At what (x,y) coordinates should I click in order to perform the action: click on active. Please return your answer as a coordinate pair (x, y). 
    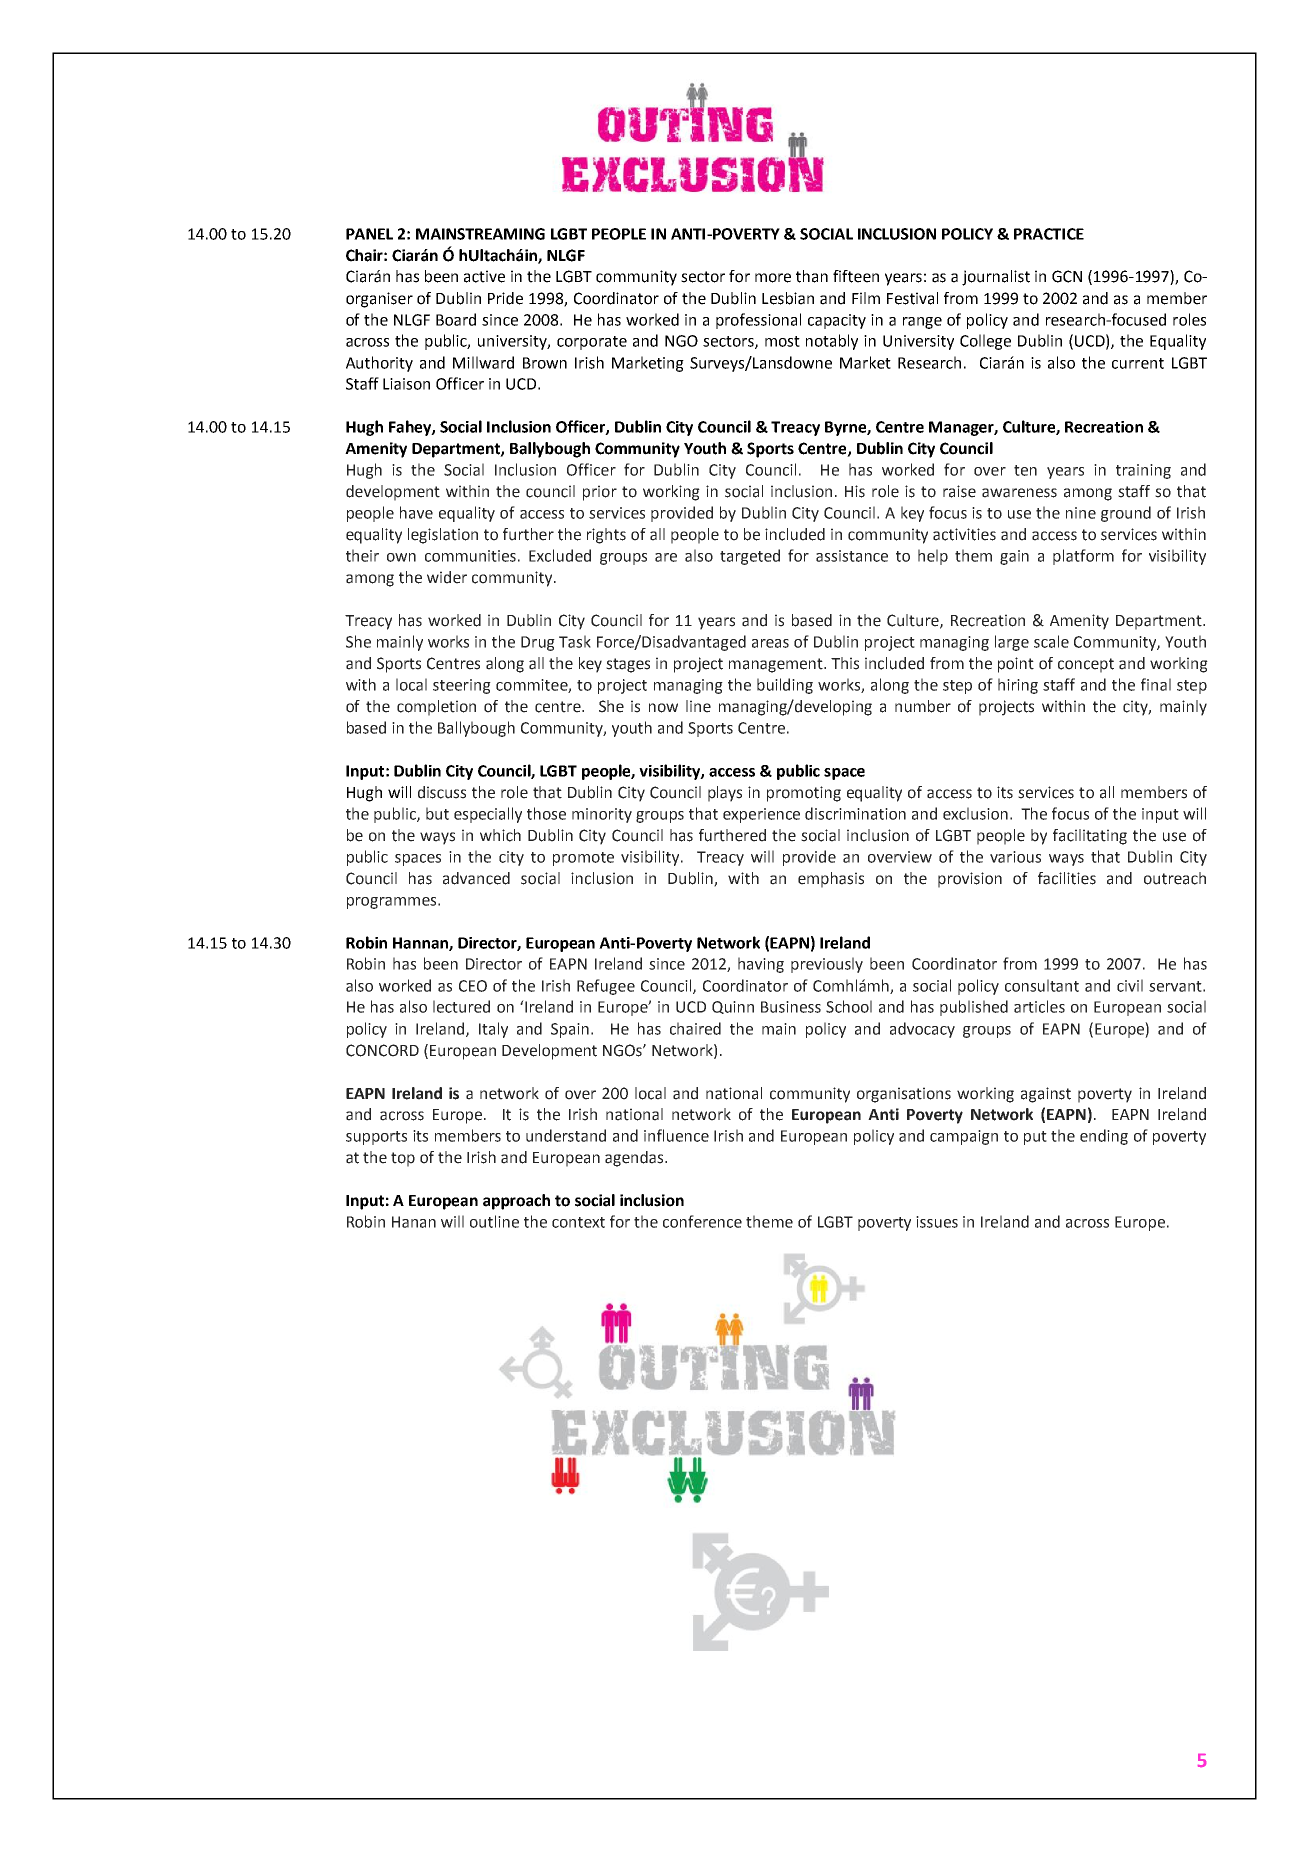
    Looking at the image, I should click on (484, 276).
